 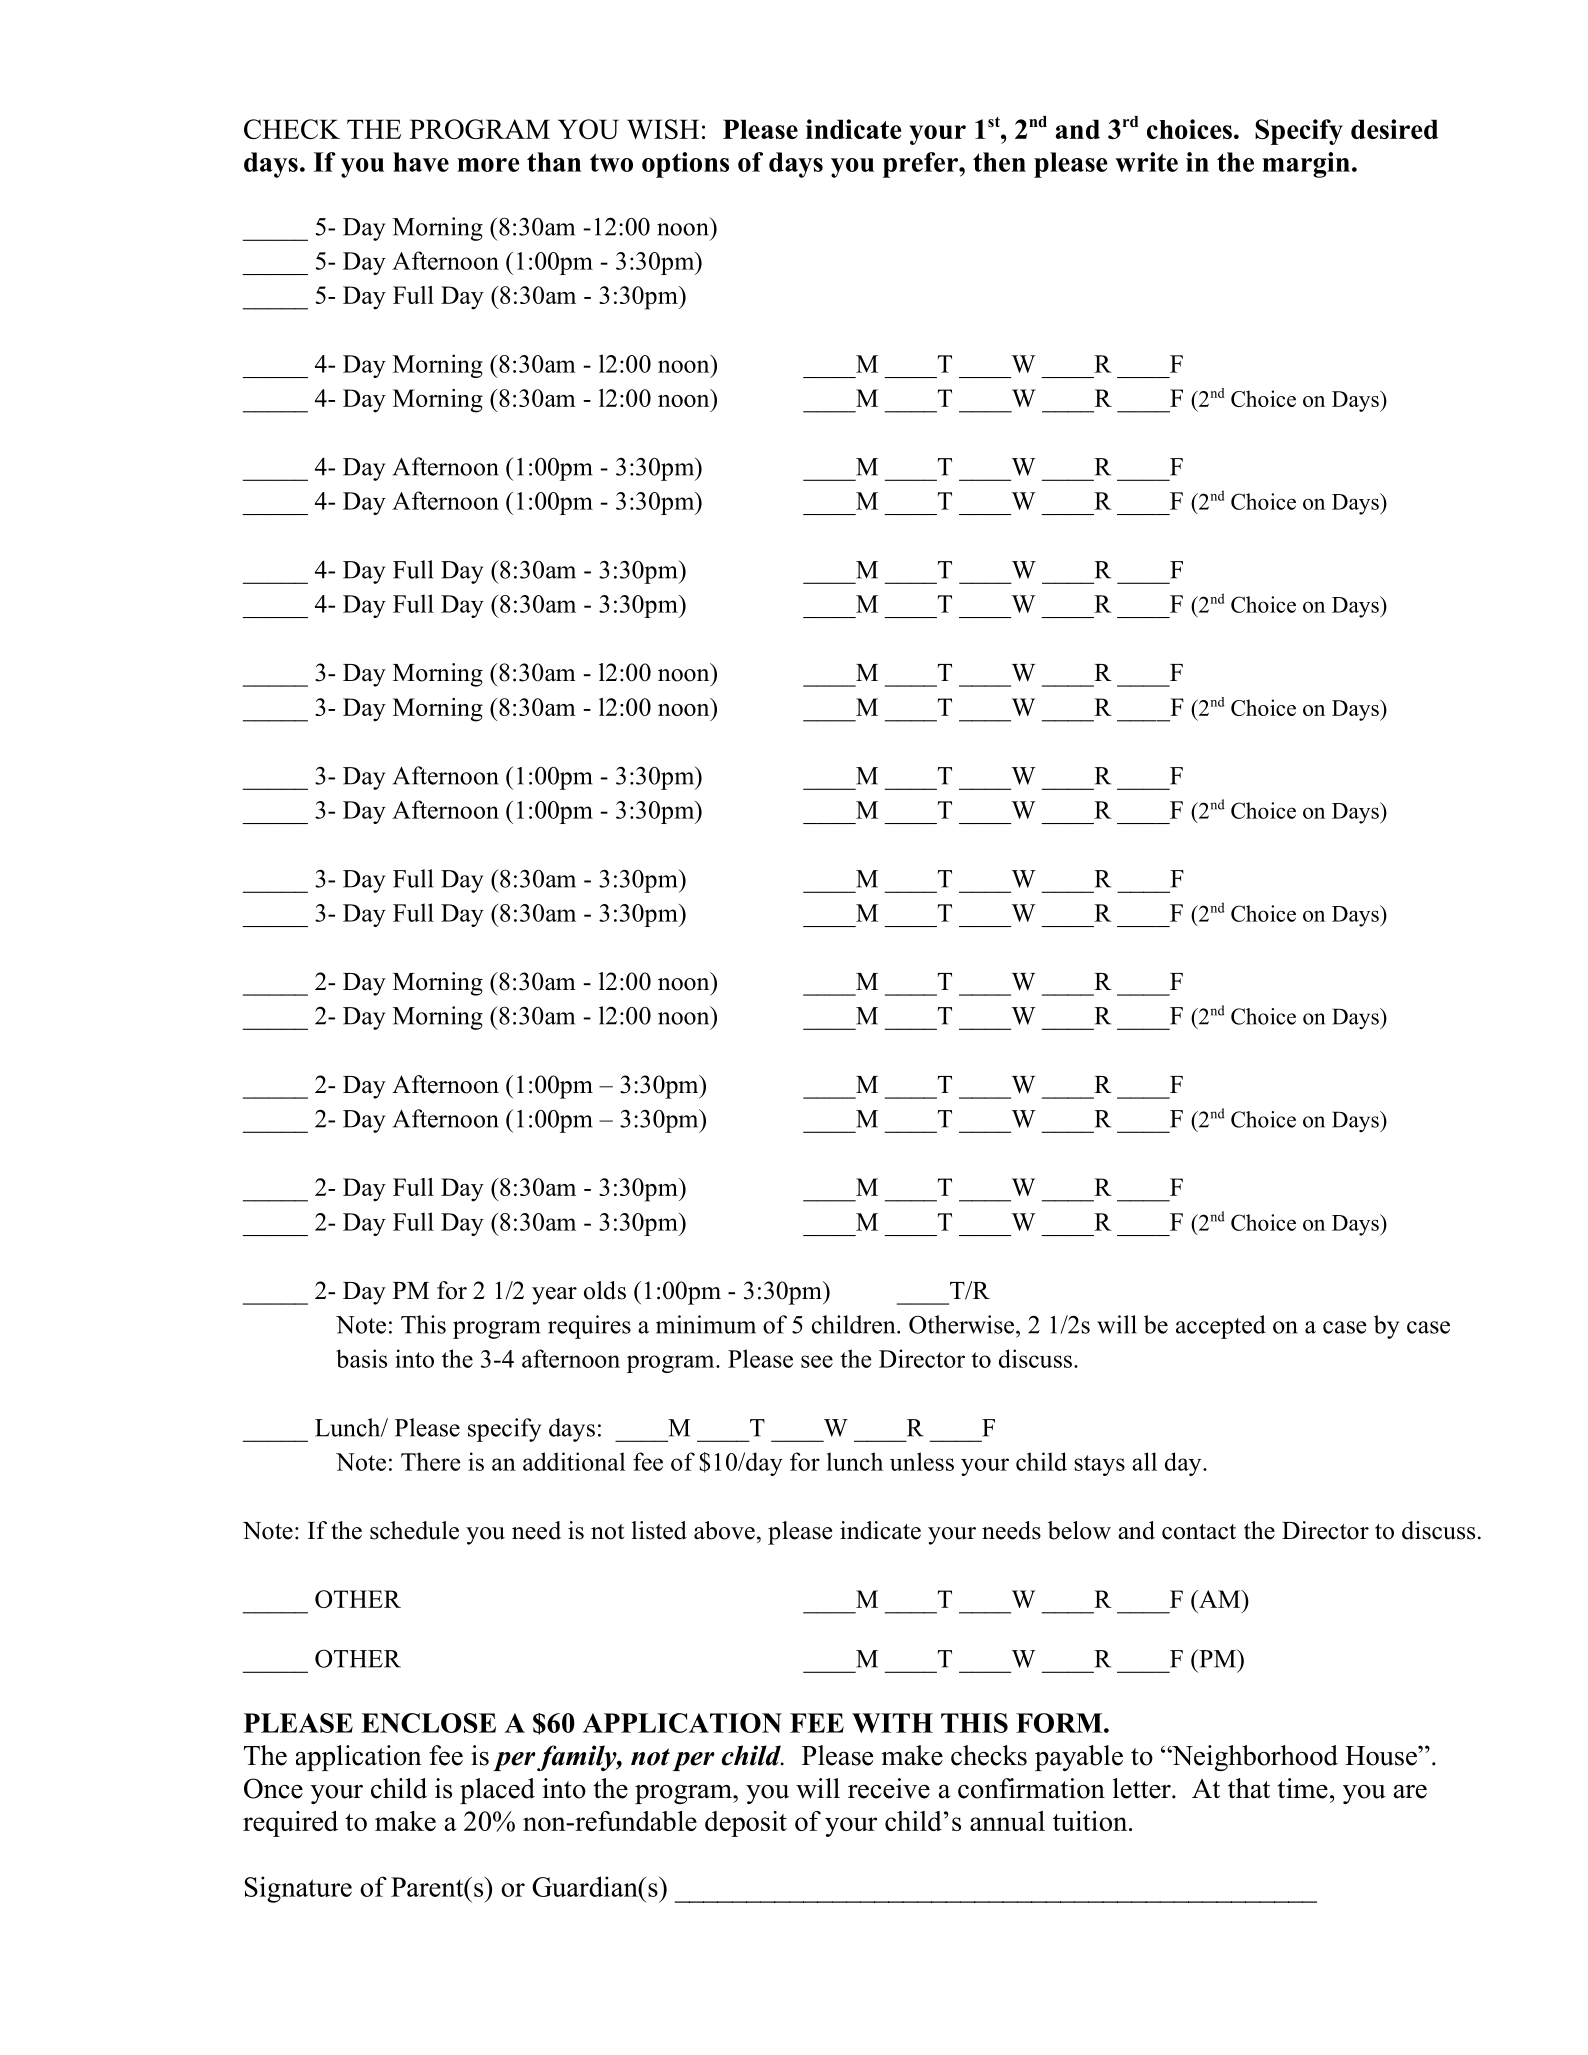 I want to click on placed, so click(x=497, y=1791).
